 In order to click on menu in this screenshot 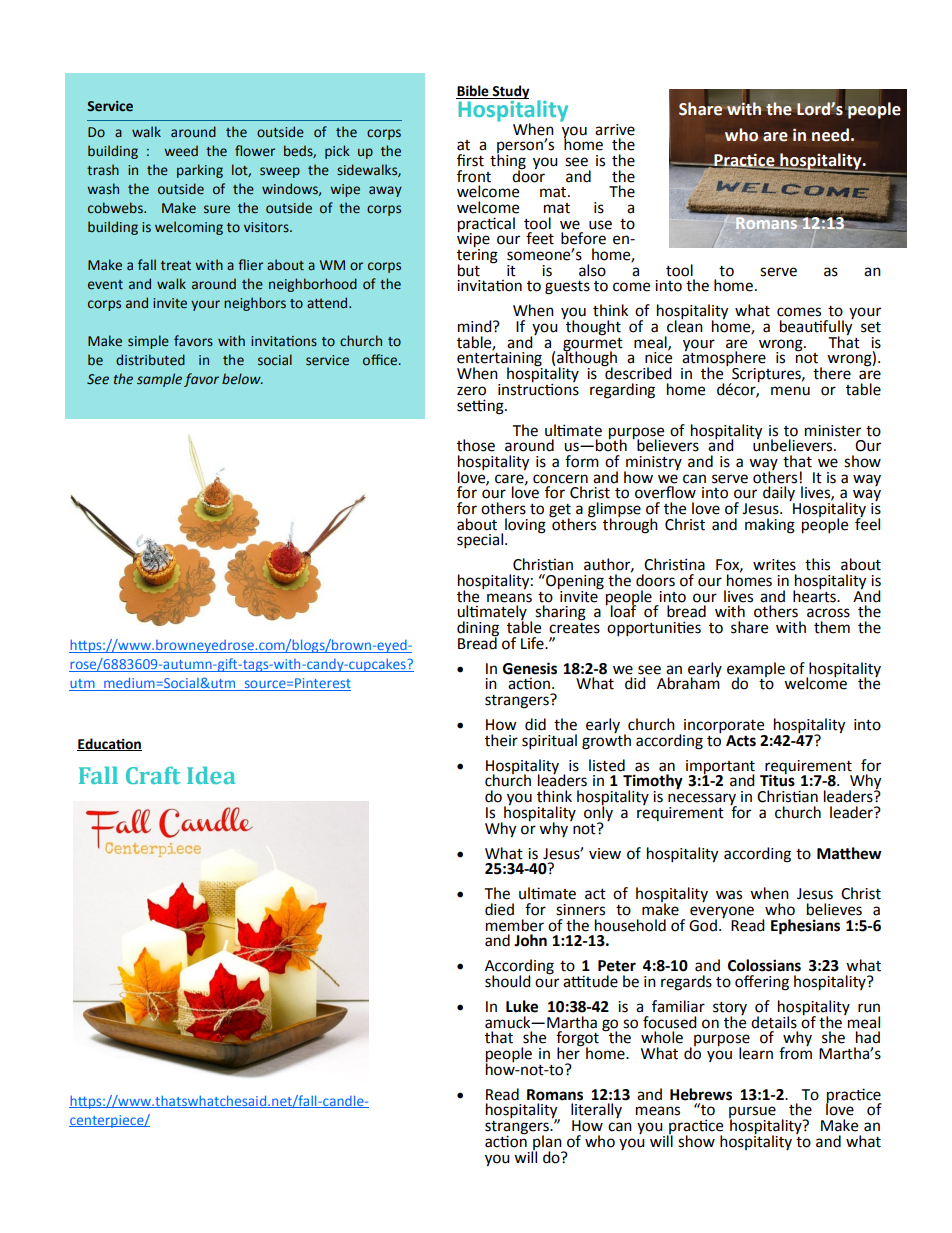, I will do `click(790, 391)`.
